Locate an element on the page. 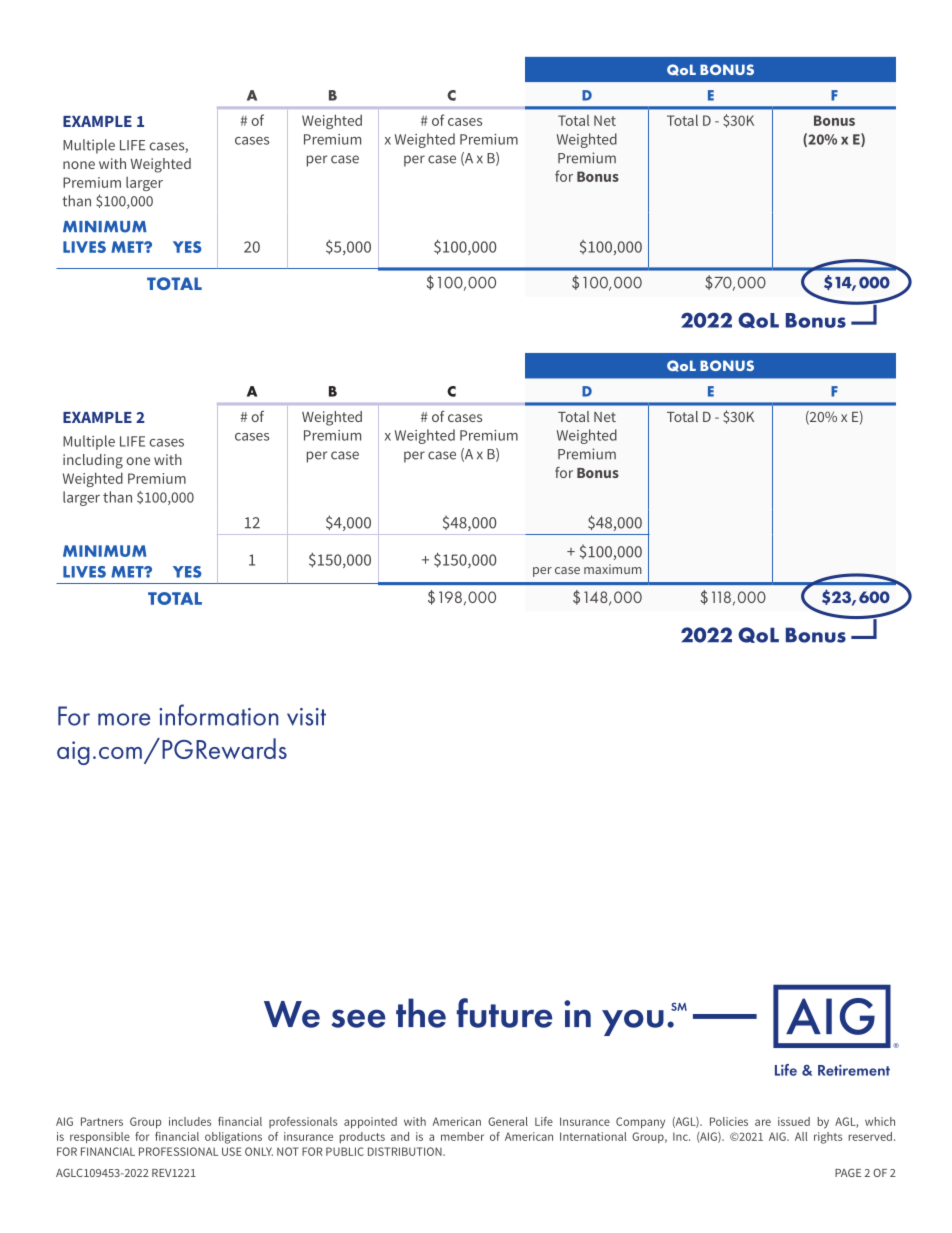  information is located at coordinates (218, 715).
